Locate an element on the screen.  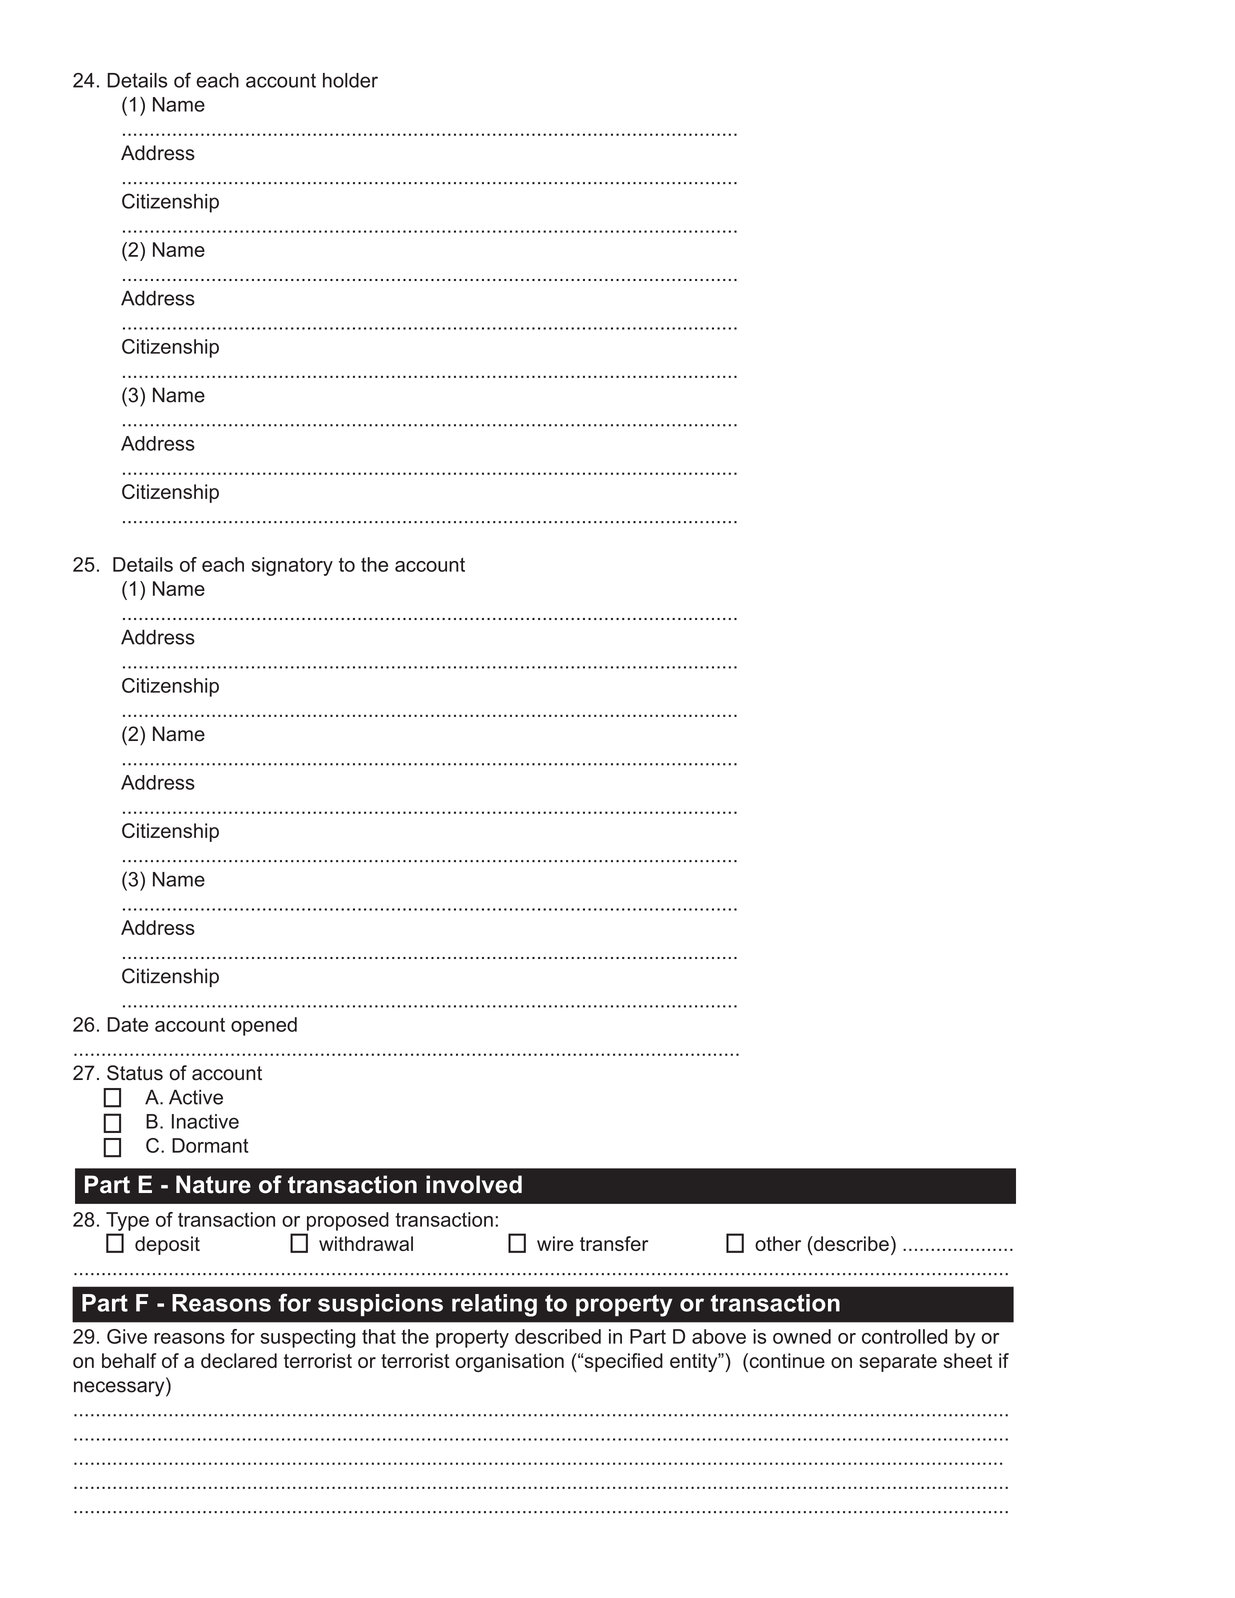
declared is located at coordinates (239, 1360).
